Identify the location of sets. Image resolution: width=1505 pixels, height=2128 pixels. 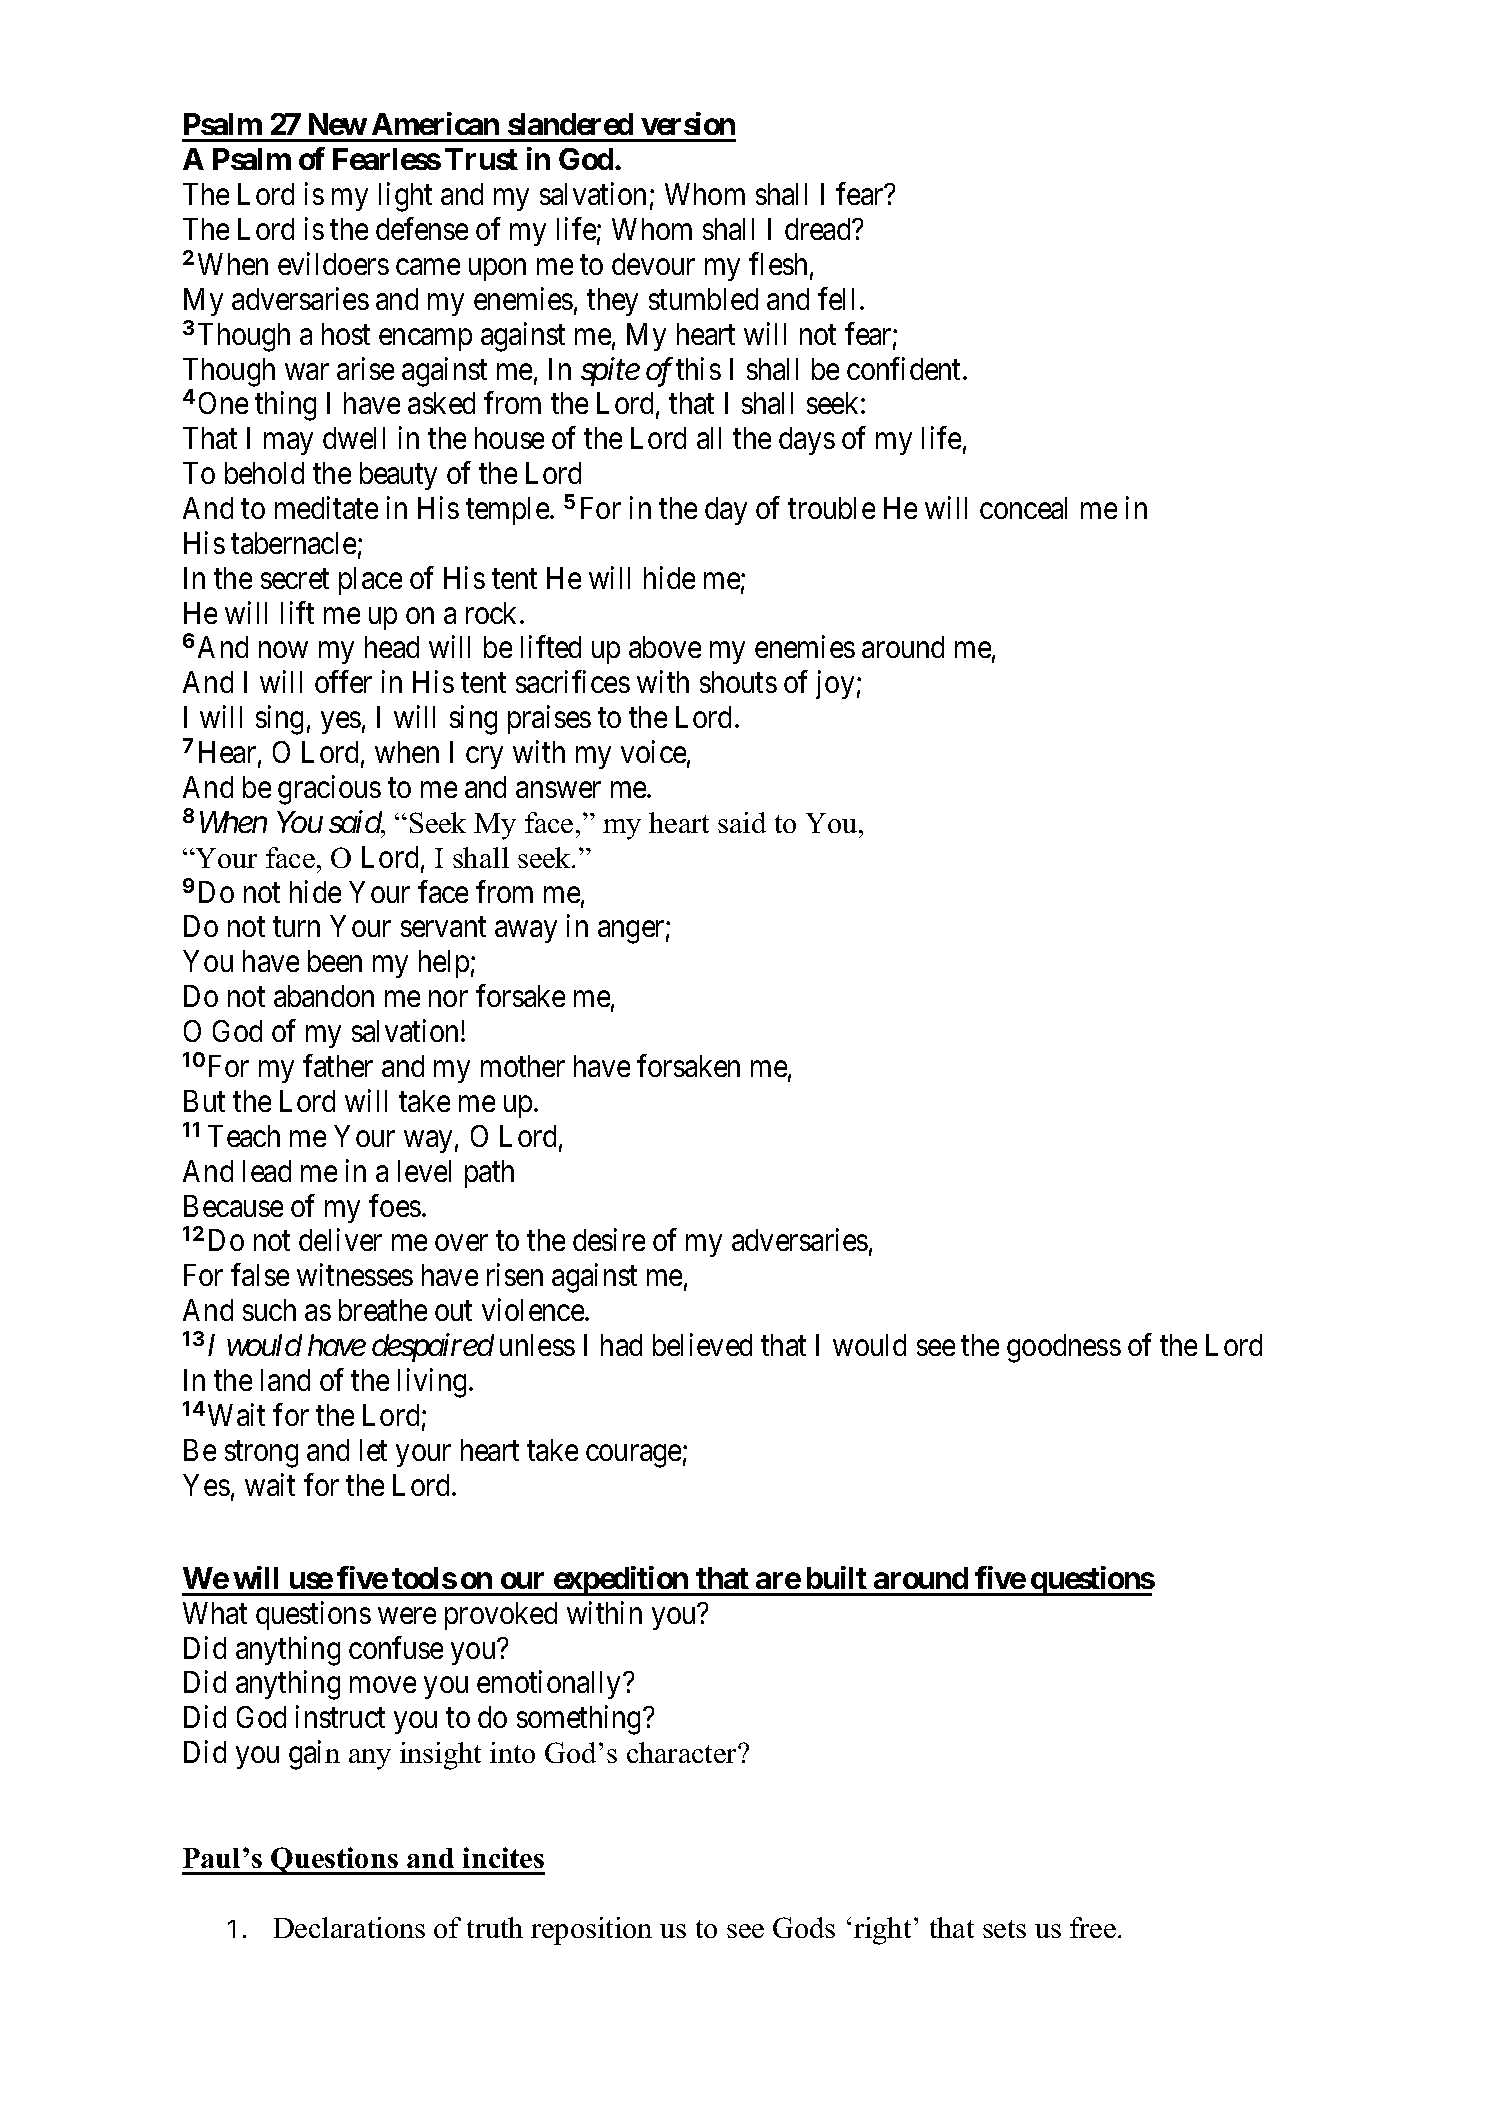
(1004, 1929).
